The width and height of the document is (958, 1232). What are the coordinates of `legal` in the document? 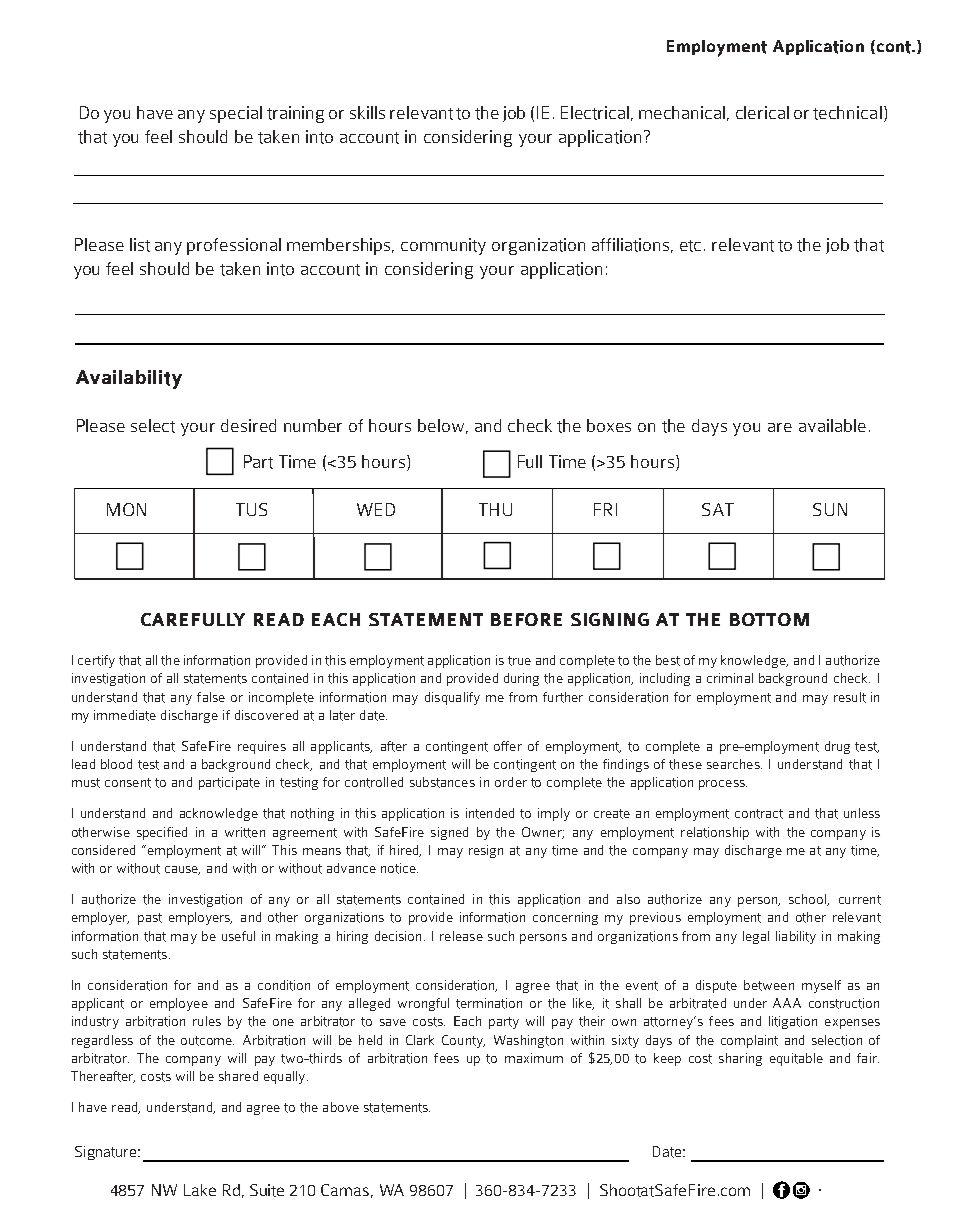 It's located at (756, 937).
